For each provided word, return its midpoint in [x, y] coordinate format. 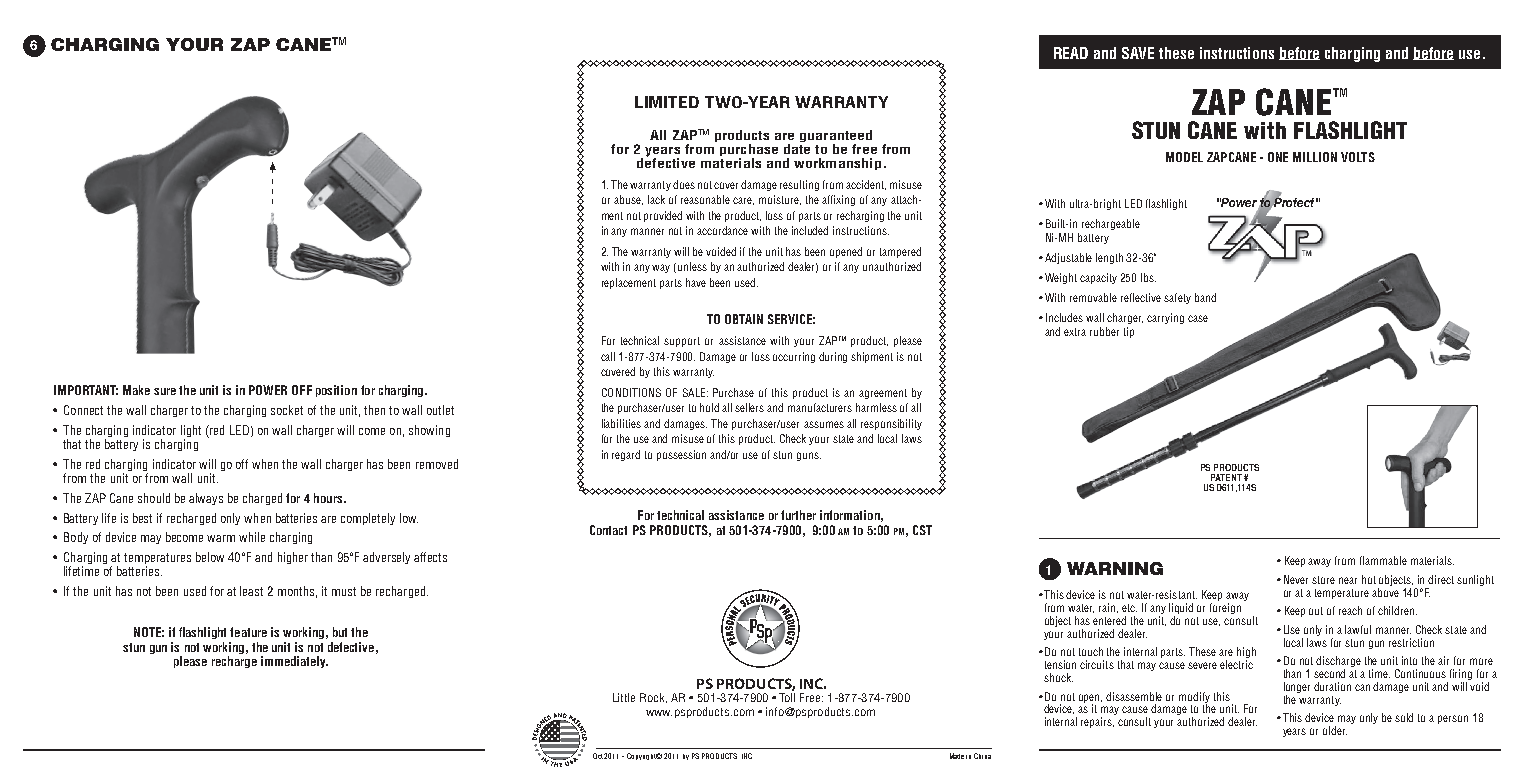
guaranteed [836, 136]
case [1198, 318]
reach [1350, 610]
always [206, 499]
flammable [1383, 560]
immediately [294, 662]
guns [809, 456]
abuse [628, 200]
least [251, 591]
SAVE [1138, 53]
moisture [780, 200]
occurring [794, 357]
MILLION [1315, 157]
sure [165, 391]
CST [922, 530]
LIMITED [667, 102]
